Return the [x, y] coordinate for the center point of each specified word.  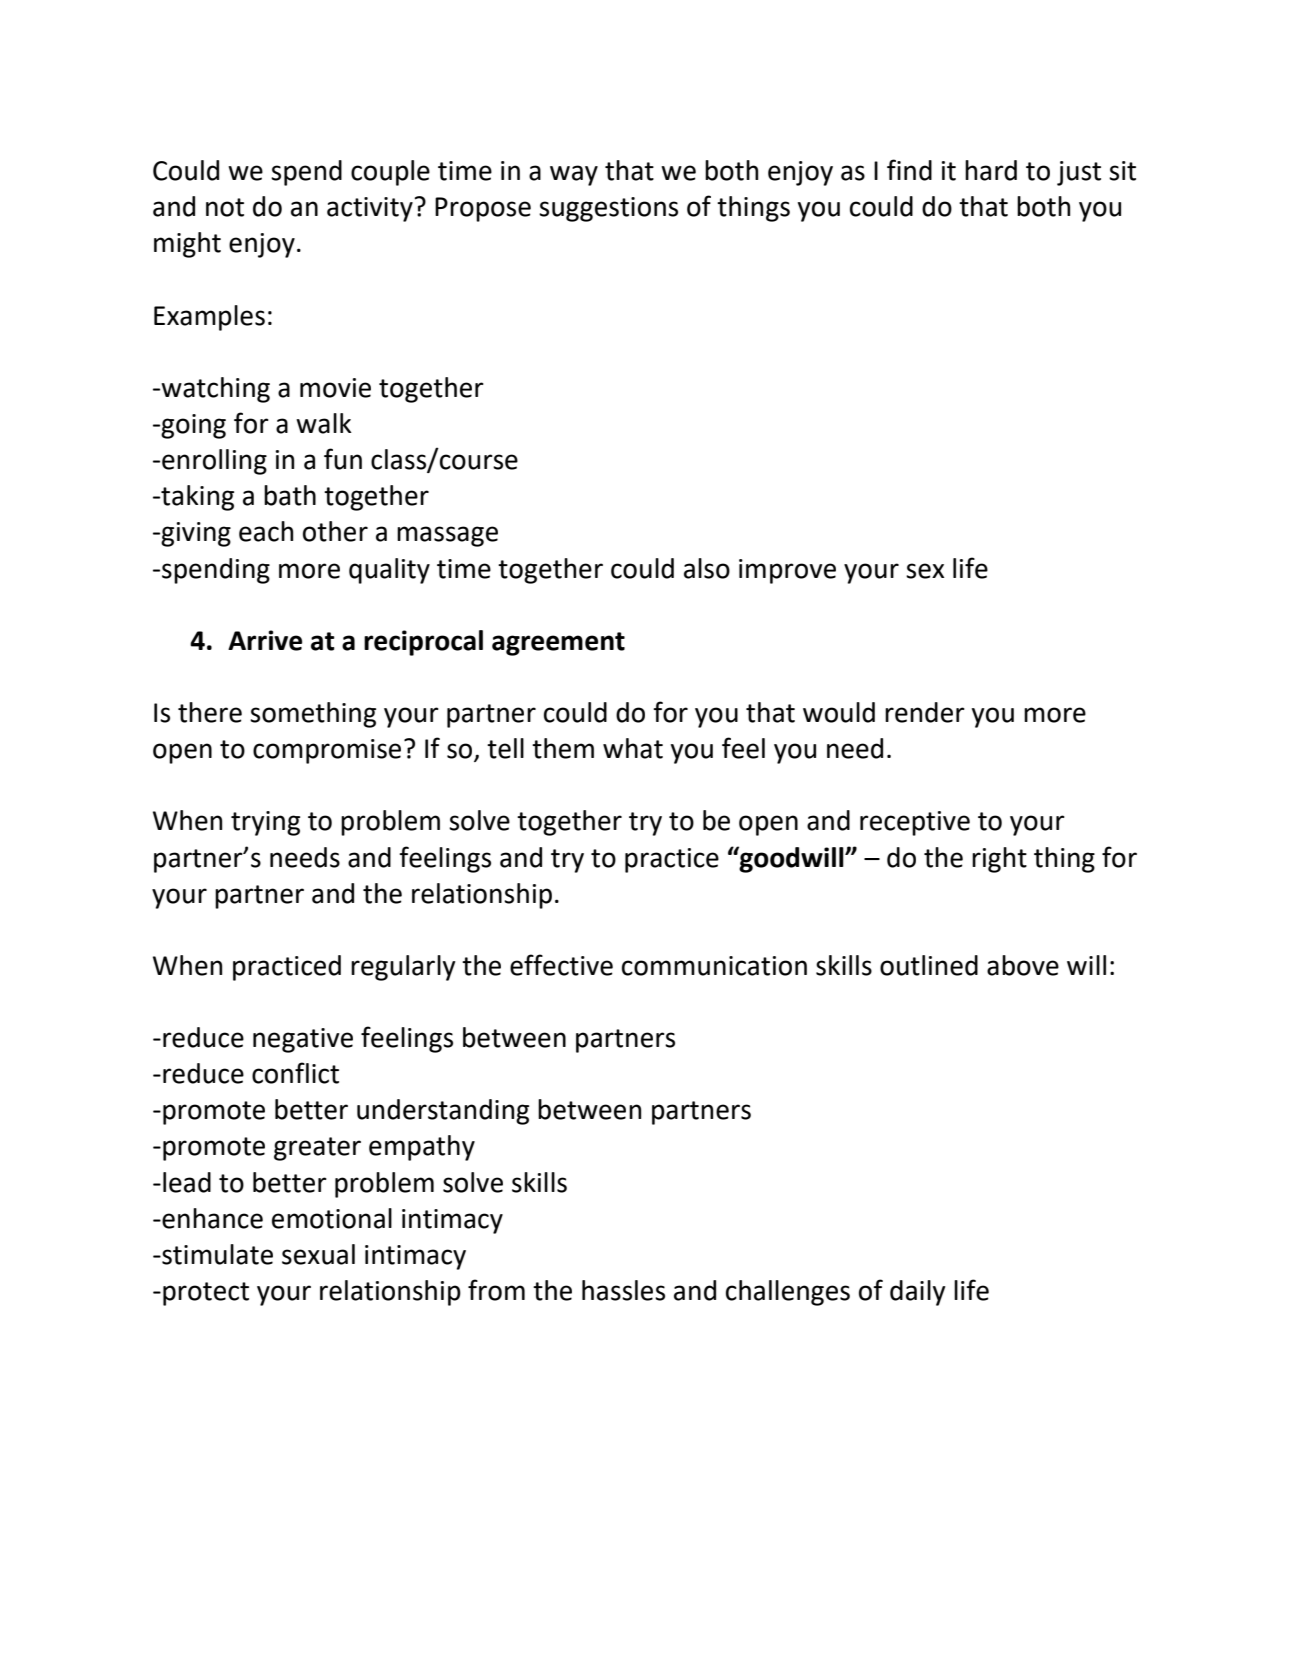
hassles [623, 1290]
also [707, 568]
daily [918, 1293]
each [266, 531]
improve [787, 571]
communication [714, 966]
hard [991, 170]
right [999, 860]
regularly [403, 968]
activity [370, 209]
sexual [318, 1254]
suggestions [608, 209]
